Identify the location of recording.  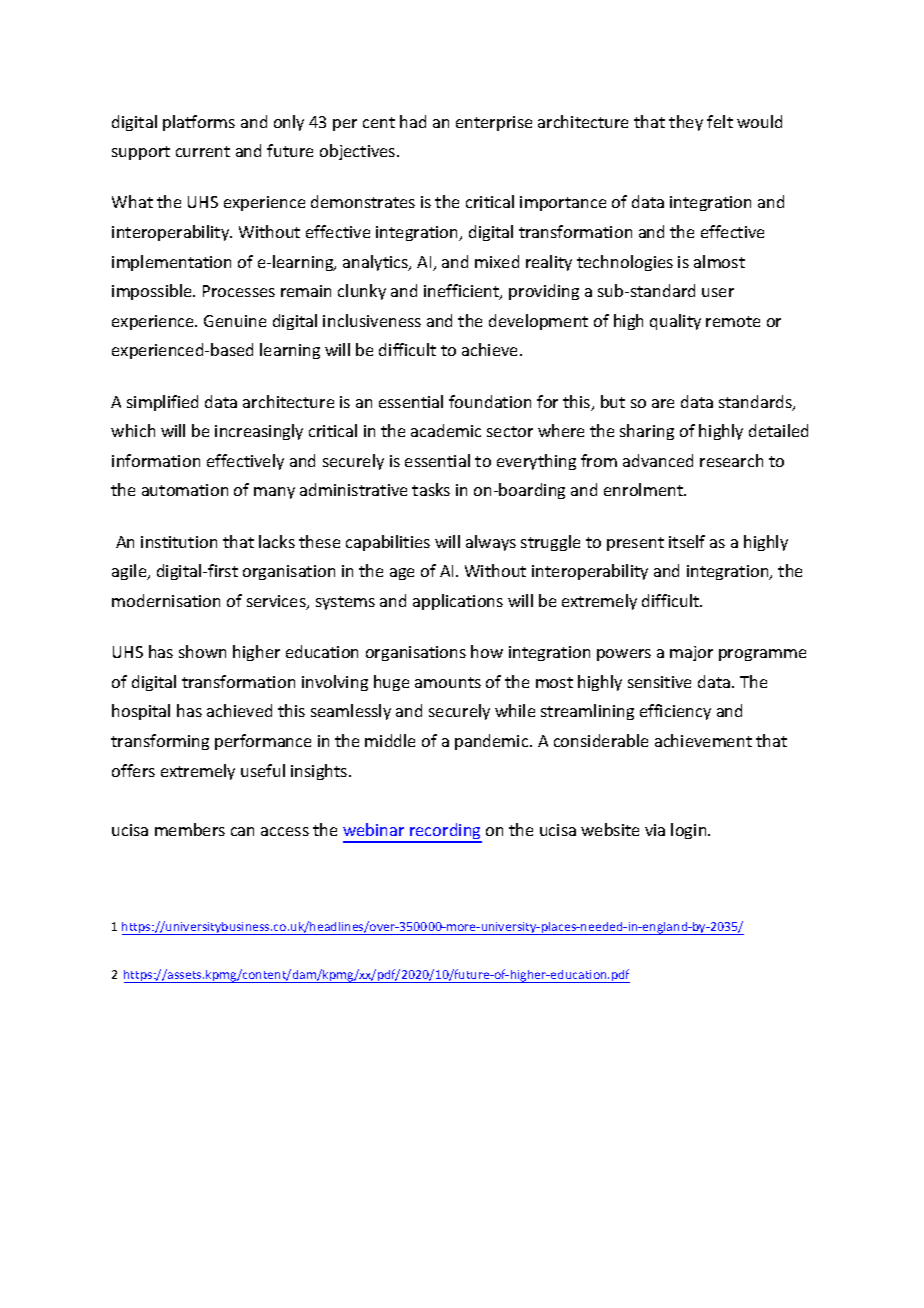
(445, 832).
